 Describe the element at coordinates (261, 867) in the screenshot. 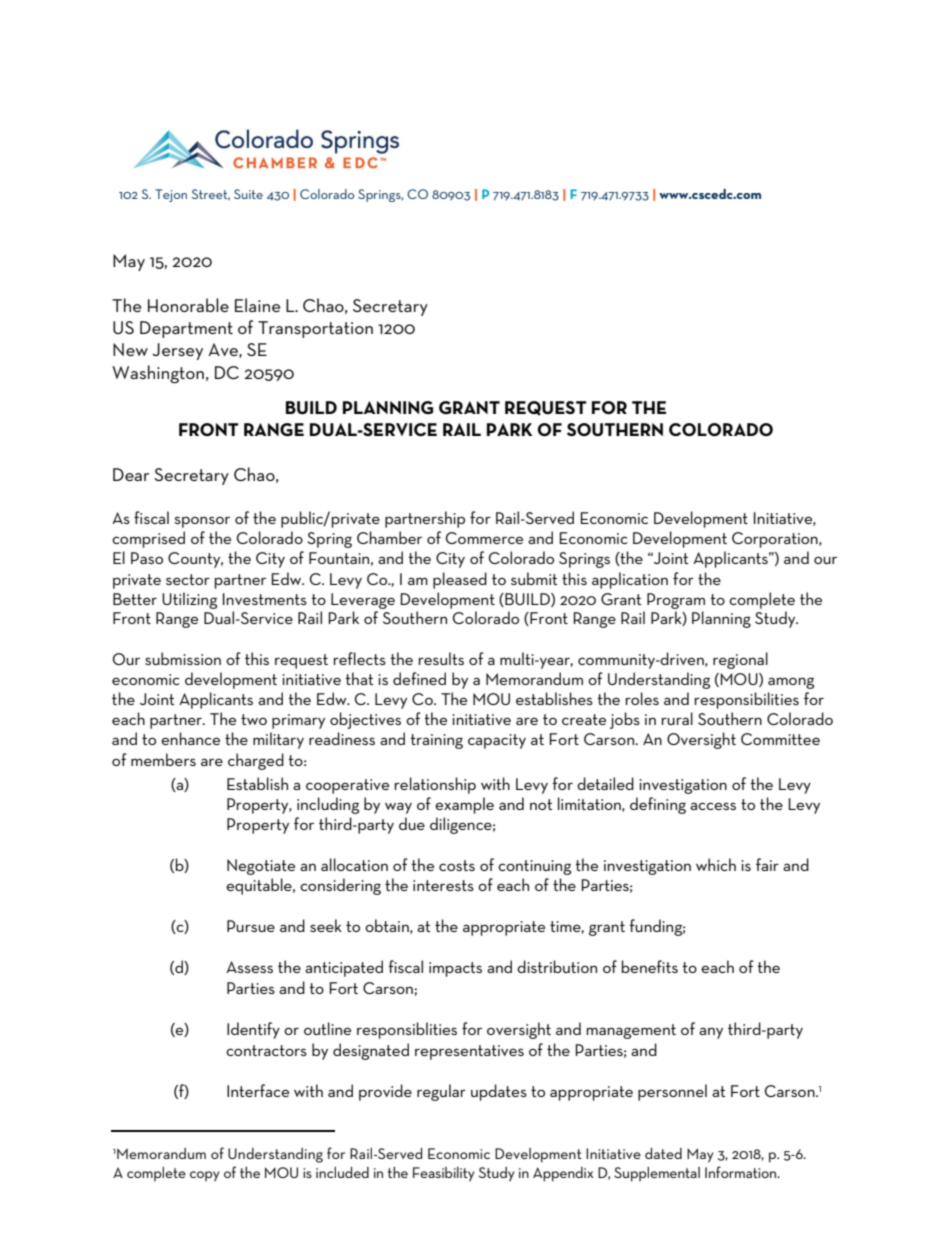

I see `Negotiate` at that location.
